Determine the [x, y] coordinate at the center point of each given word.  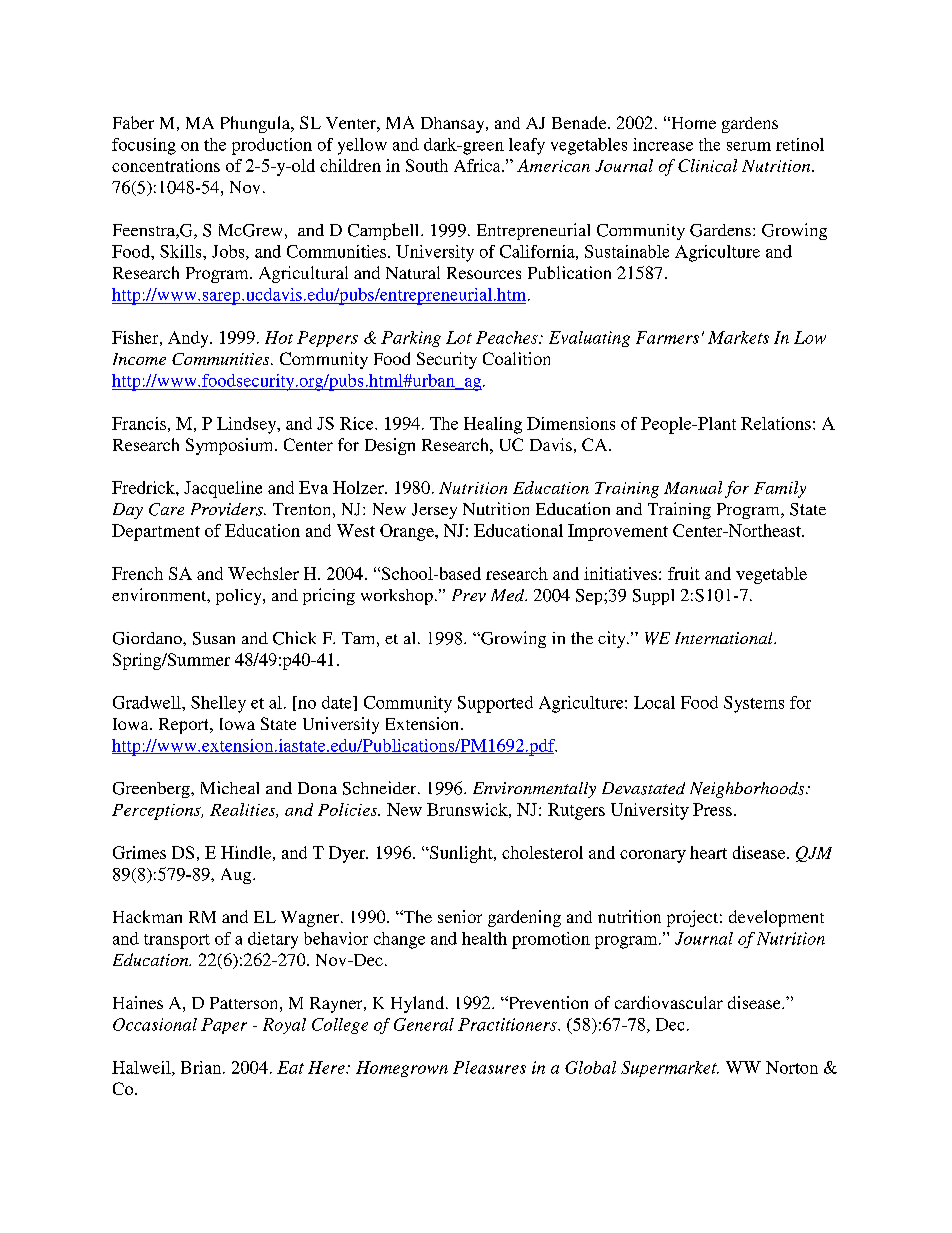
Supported [495, 704]
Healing [493, 425]
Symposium [231, 446]
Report [185, 726]
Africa [478, 165]
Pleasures [489, 1067]
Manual [693, 487]
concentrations [166, 165]
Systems [754, 704]
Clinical [707, 165]
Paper [224, 1026]
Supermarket [670, 1069]
